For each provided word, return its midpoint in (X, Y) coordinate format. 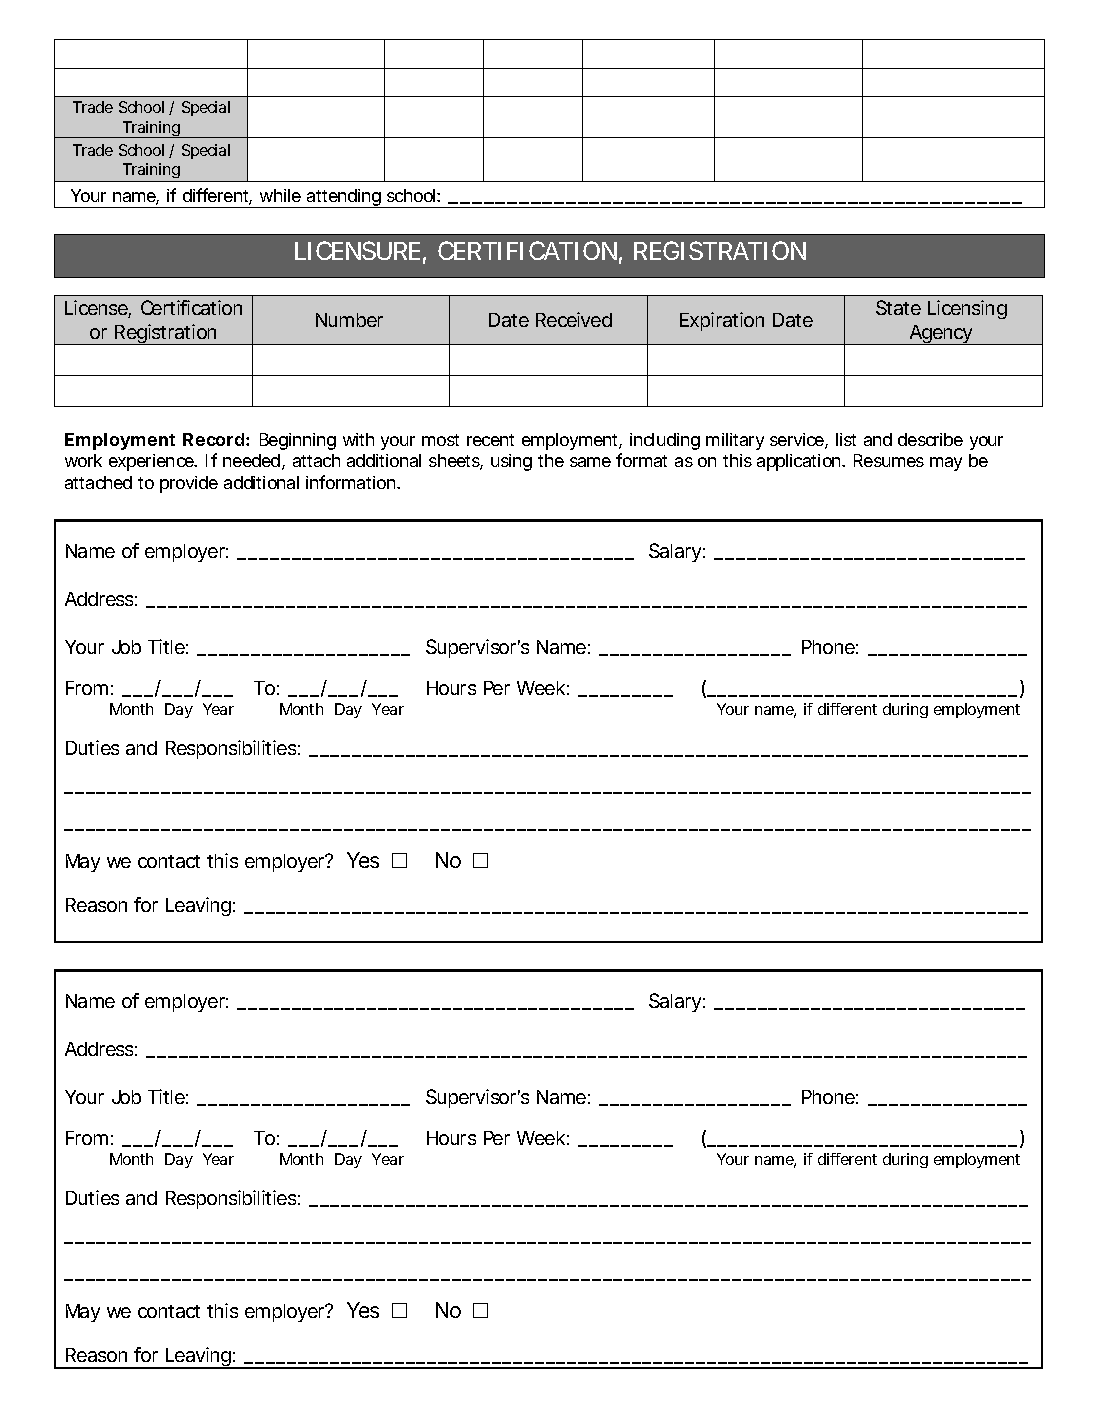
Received (574, 319)
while (280, 195)
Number (349, 320)
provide (189, 484)
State (898, 307)
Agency (941, 335)
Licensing (967, 309)
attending (344, 198)
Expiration (722, 321)
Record (213, 439)
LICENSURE (357, 250)
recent (490, 440)
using (511, 462)
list (846, 439)
